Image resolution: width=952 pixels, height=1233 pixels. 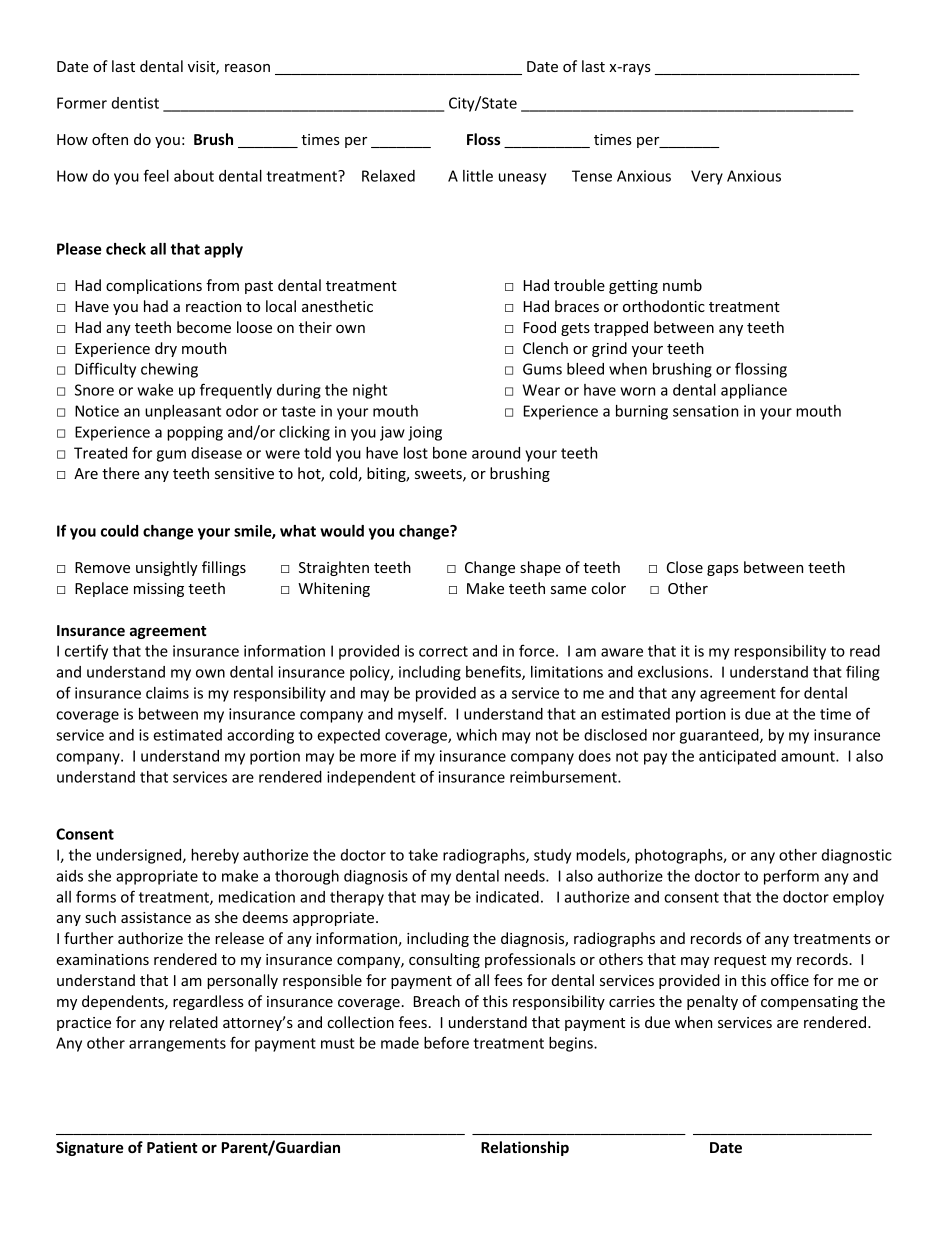 What do you see at coordinates (478, 176) in the screenshot?
I see `little` at bounding box center [478, 176].
